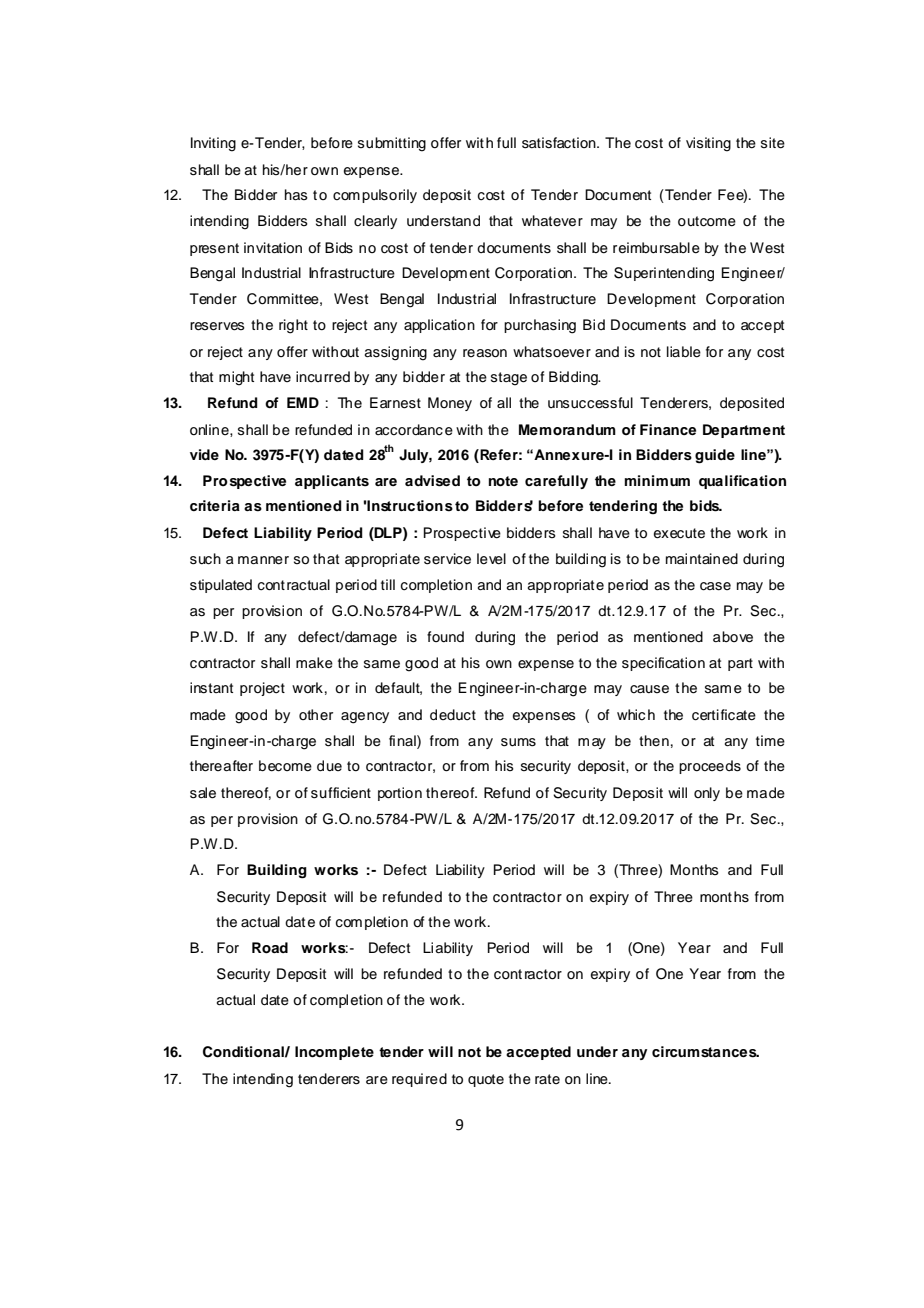 This image has width=924, height=1308. Describe the element at coordinates (486, 1080) in the image. I see `quote` at that location.
